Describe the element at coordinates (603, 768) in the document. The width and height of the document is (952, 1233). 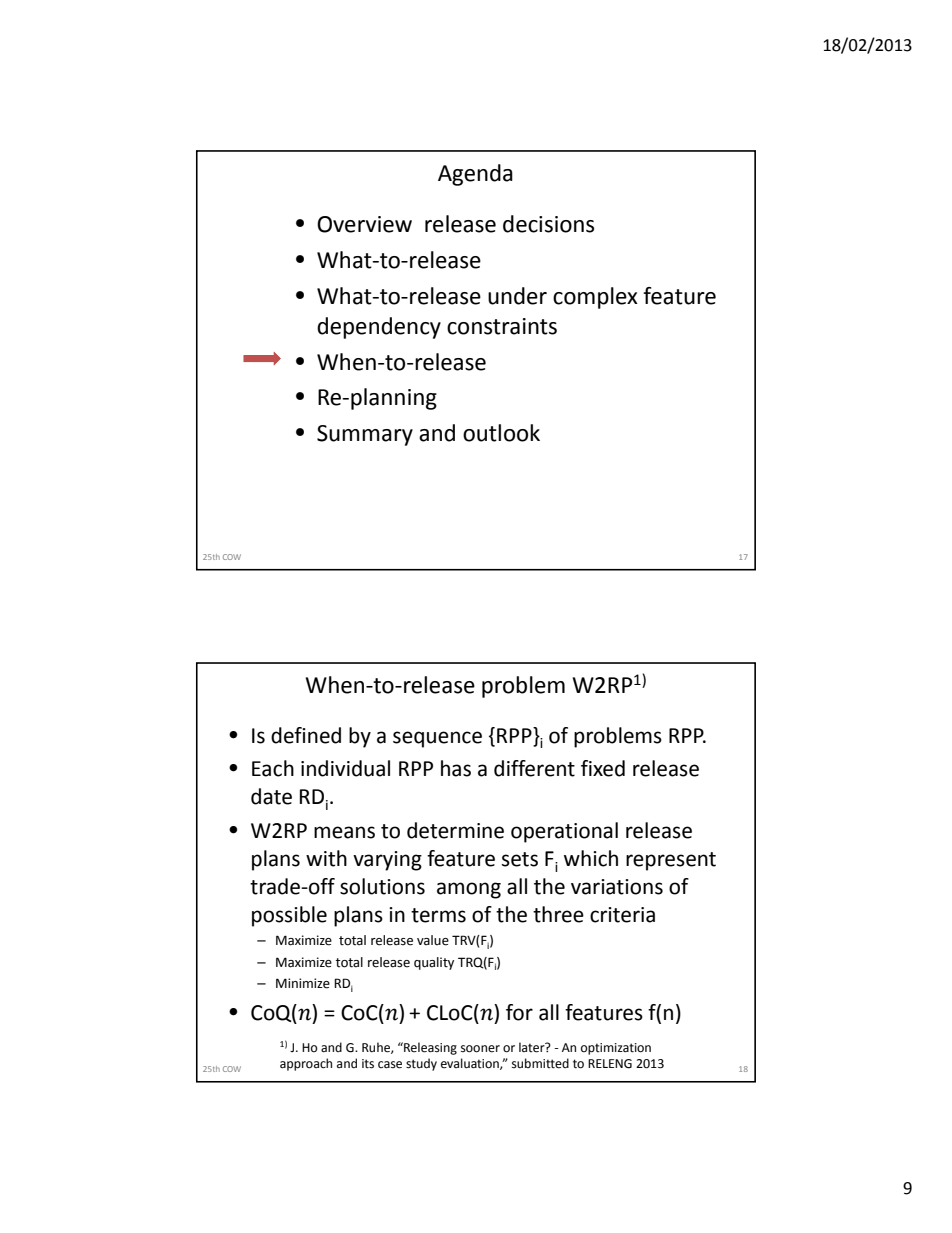
I see `fixed` at that location.
